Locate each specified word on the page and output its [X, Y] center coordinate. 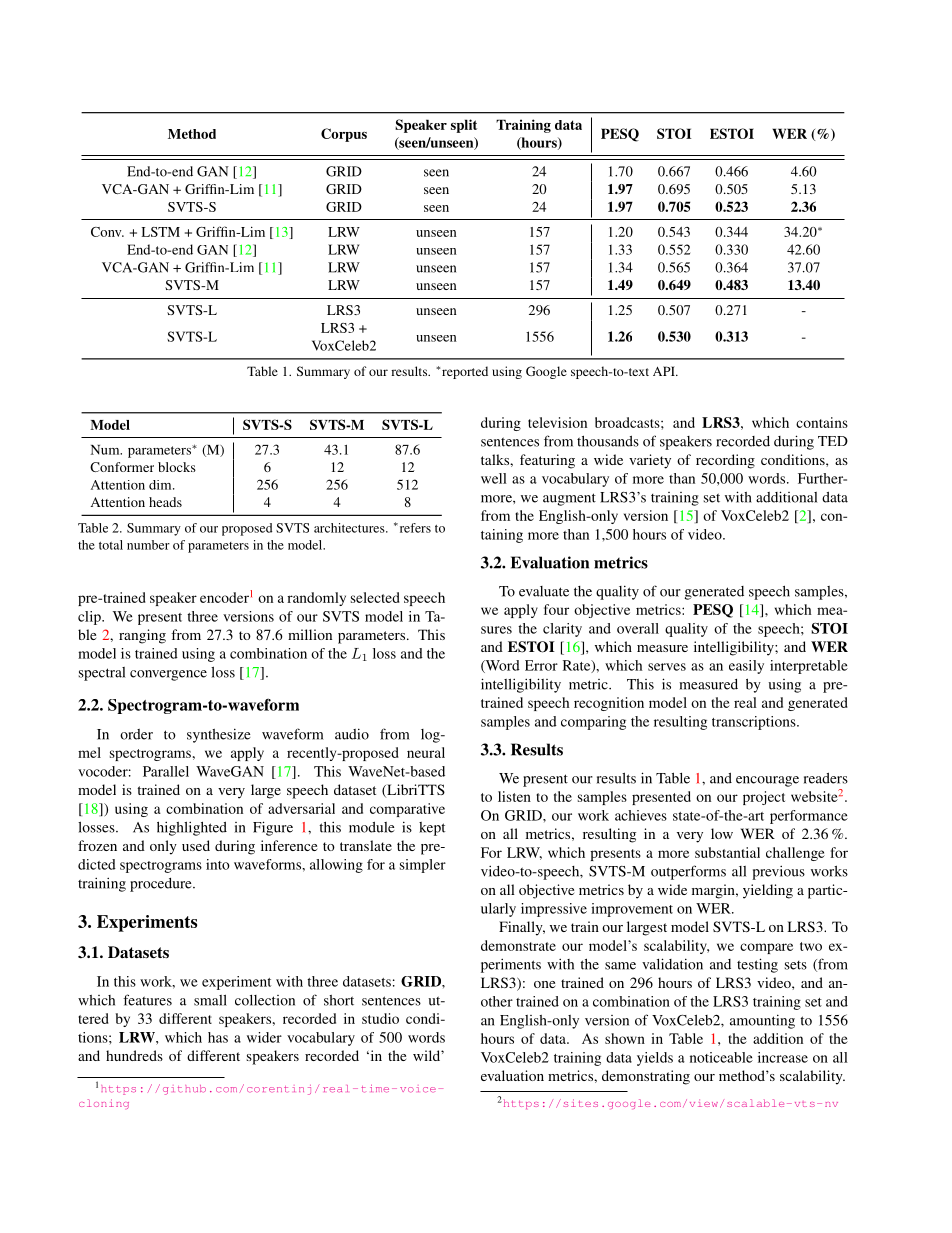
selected [375, 597]
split [464, 126]
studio [380, 1018]
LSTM [161, 232]
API [665, 371]
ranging [142, 636]
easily [746, 667]
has [218, 1037]
